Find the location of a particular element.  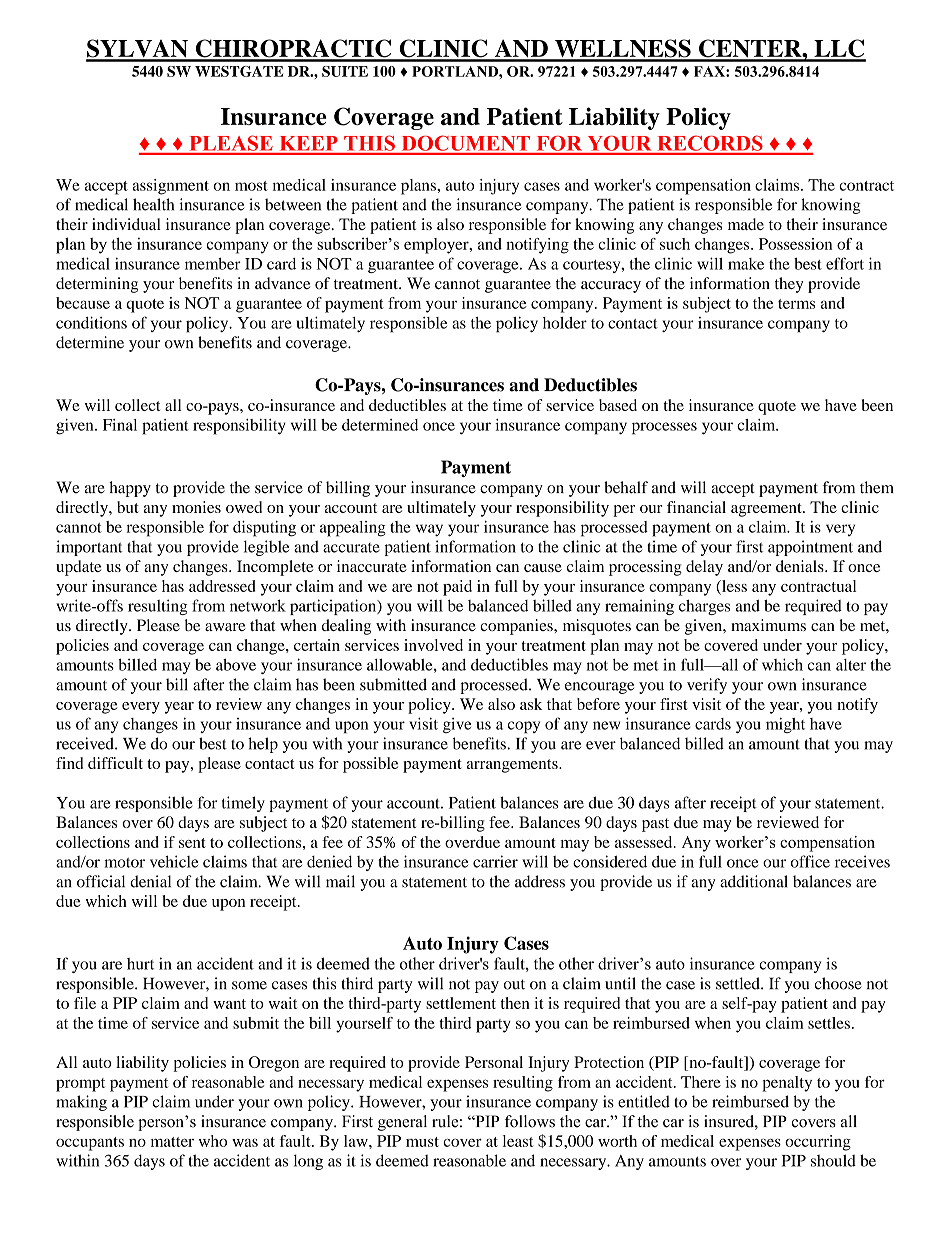

SUITE is located at coordinates (345, 71).
